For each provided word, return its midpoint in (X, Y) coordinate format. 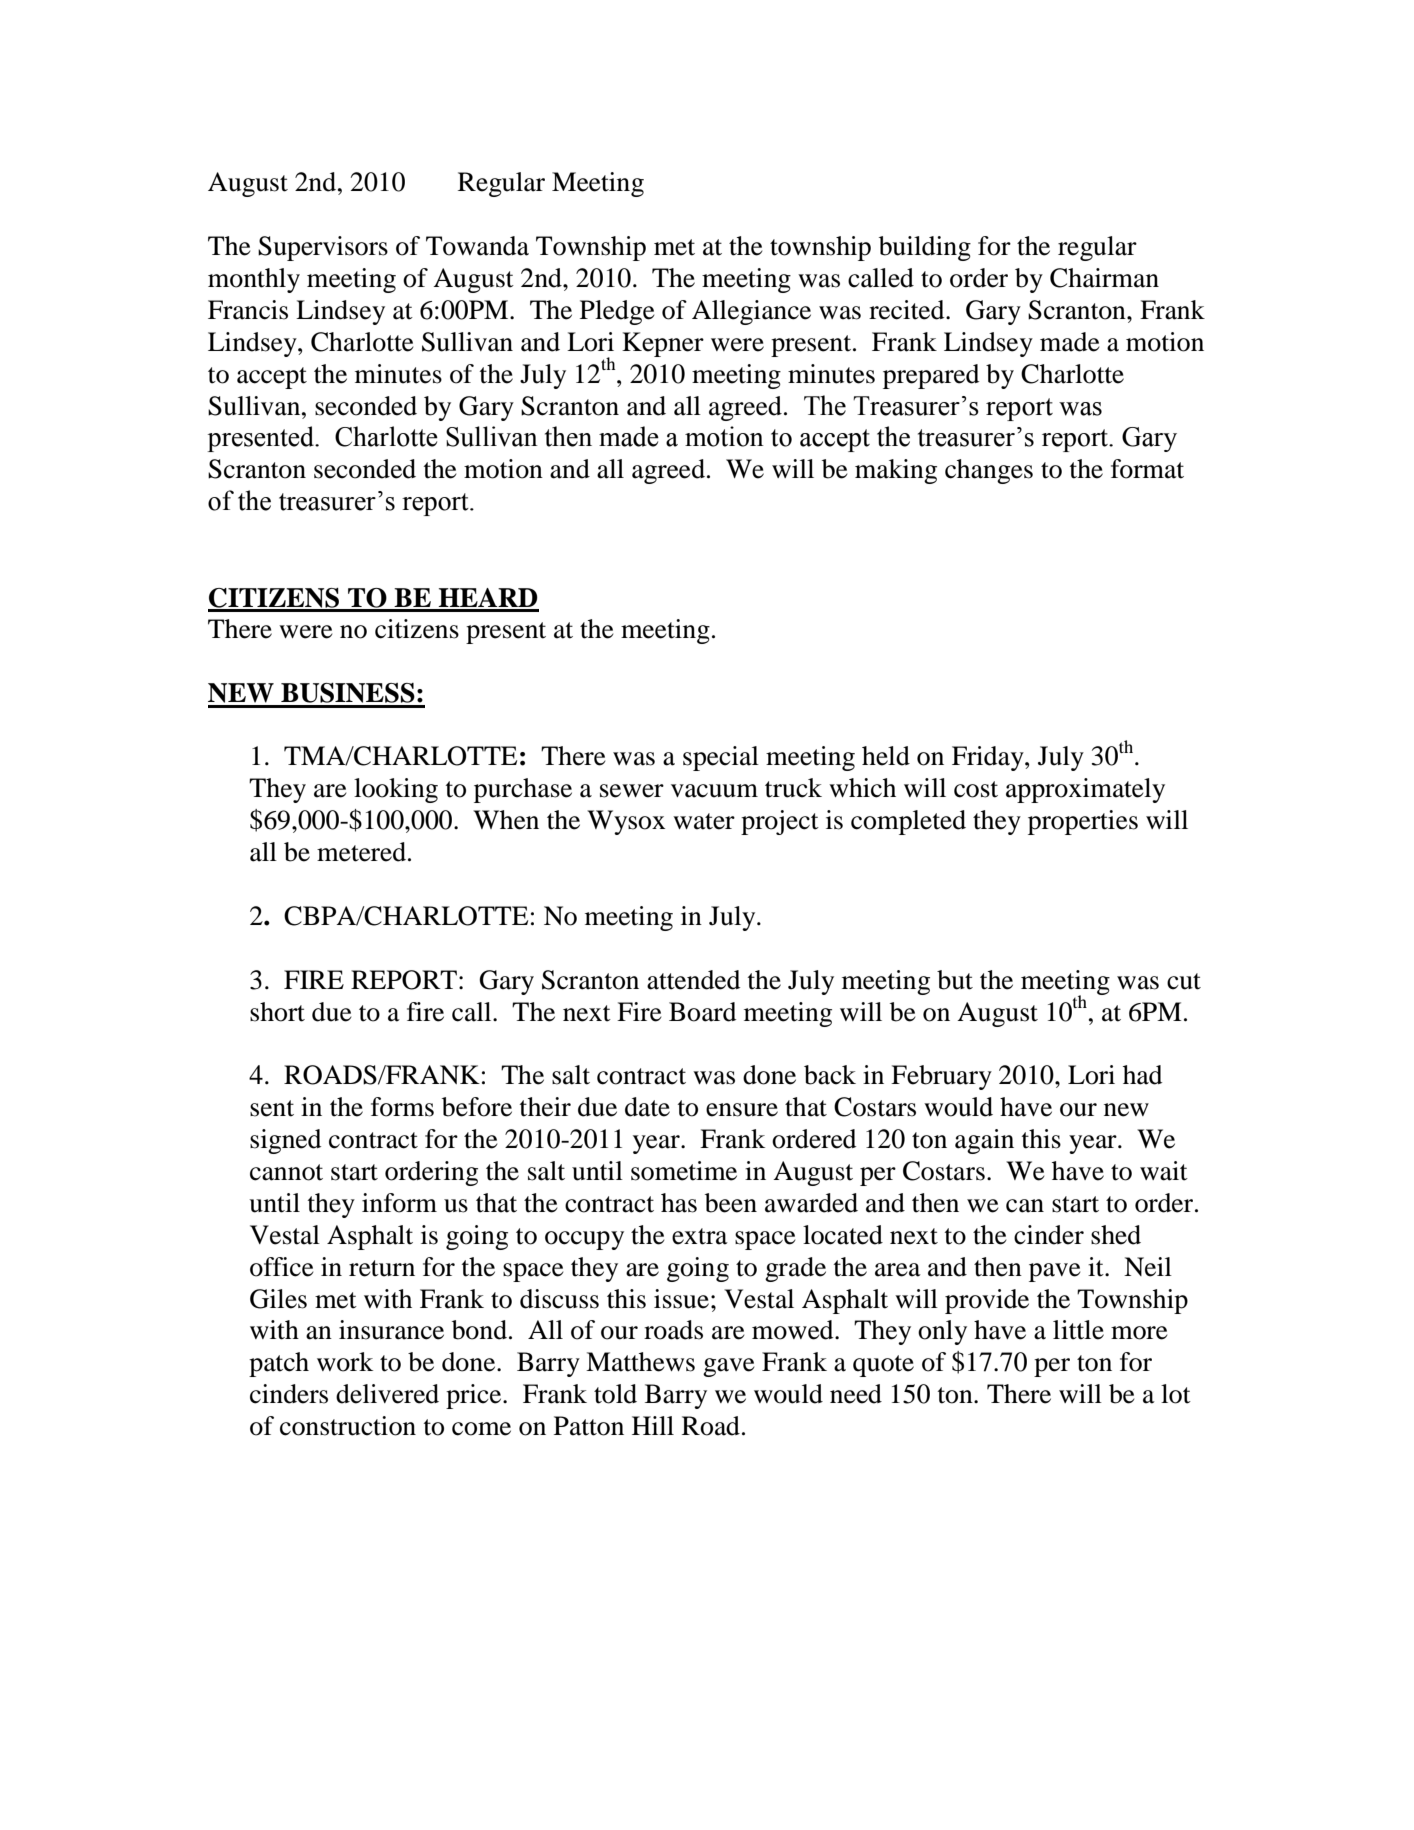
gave (729, 1367)
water (704, 821)
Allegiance (751, 312)
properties (1083, 822)
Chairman (1104, 278)
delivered (387, 1394)
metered (361, 852)
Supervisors (323, 248)
